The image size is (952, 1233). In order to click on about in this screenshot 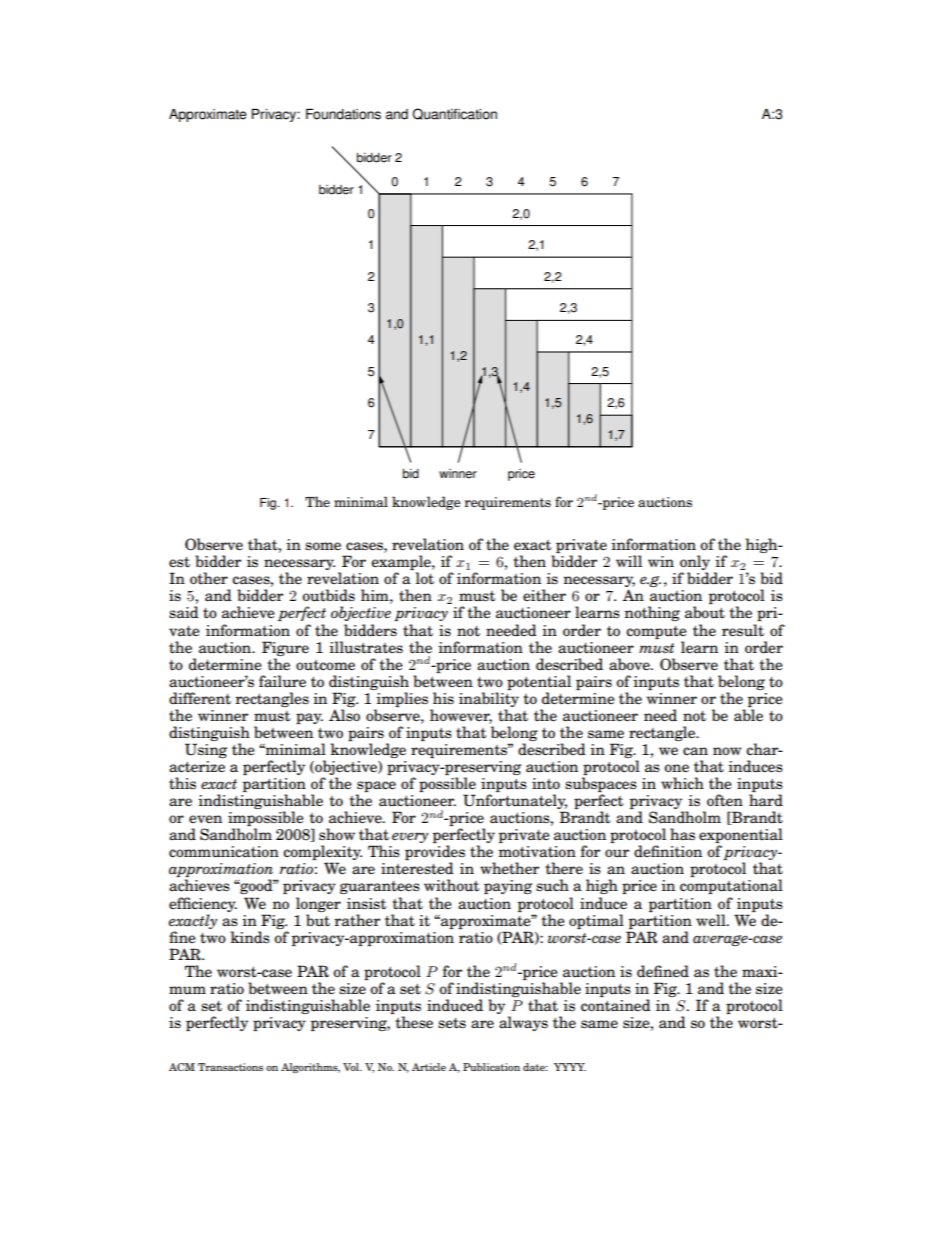, I will do `click(705, 612)`.
